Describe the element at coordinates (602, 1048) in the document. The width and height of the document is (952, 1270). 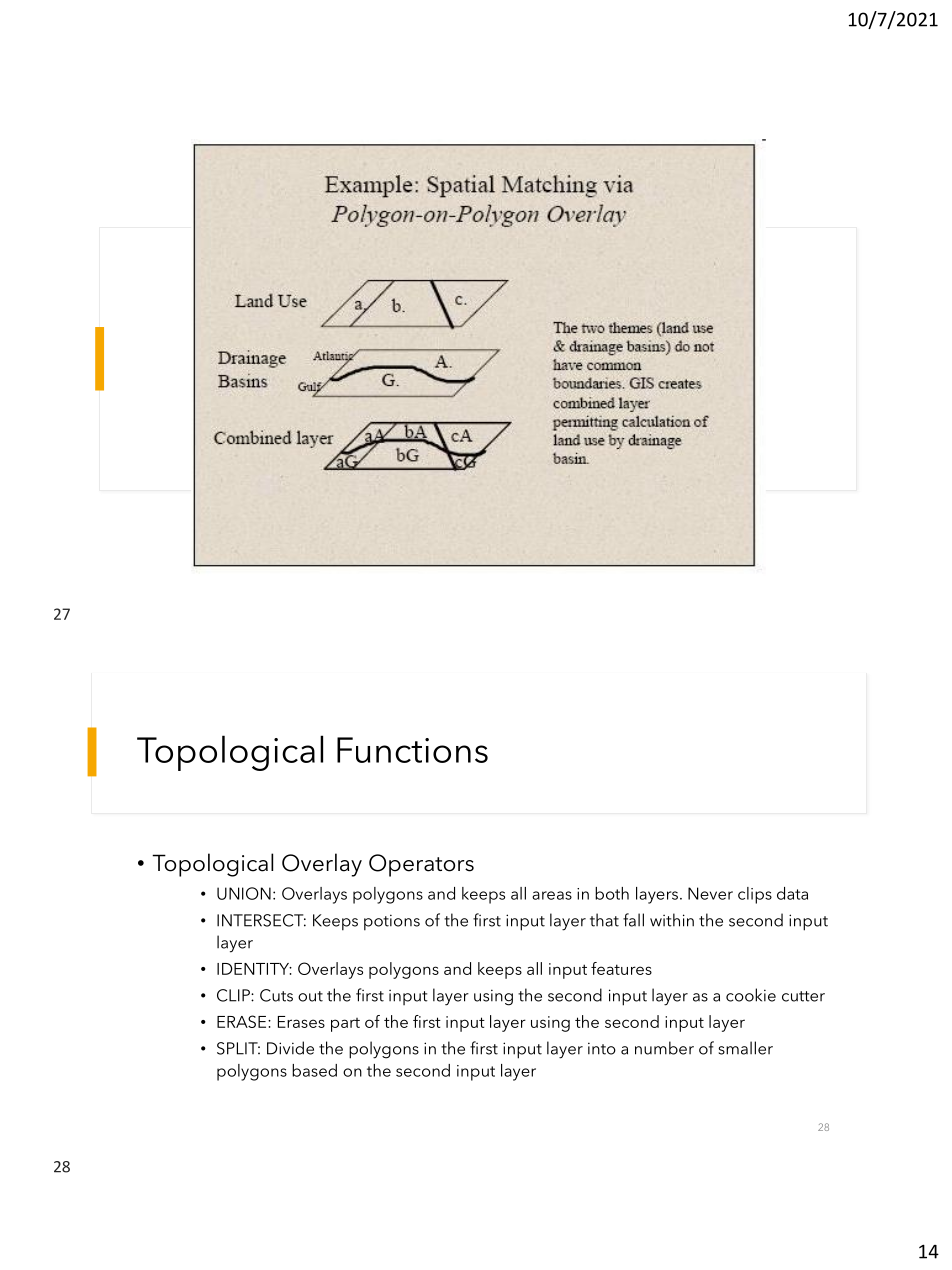
I see `into` at that location.
